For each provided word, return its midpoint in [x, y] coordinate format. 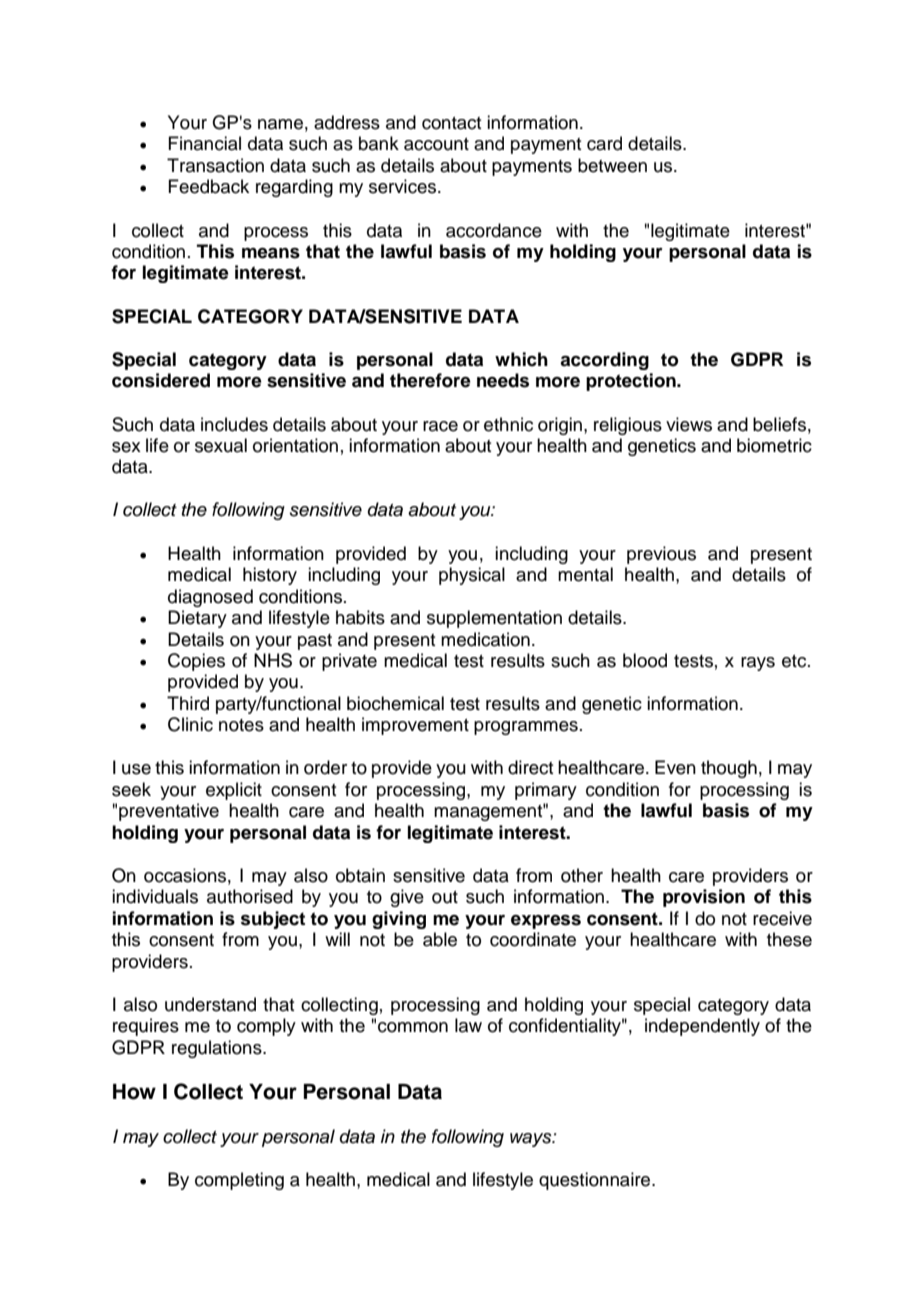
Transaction [215, 165]
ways [532, 1140]
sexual [221, 445]
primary [546, 791]
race [440, 426]
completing [239, 1181]
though [729, 769]
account [436, 144]
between [612, 165]
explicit [234, 791]
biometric [774, 445]
